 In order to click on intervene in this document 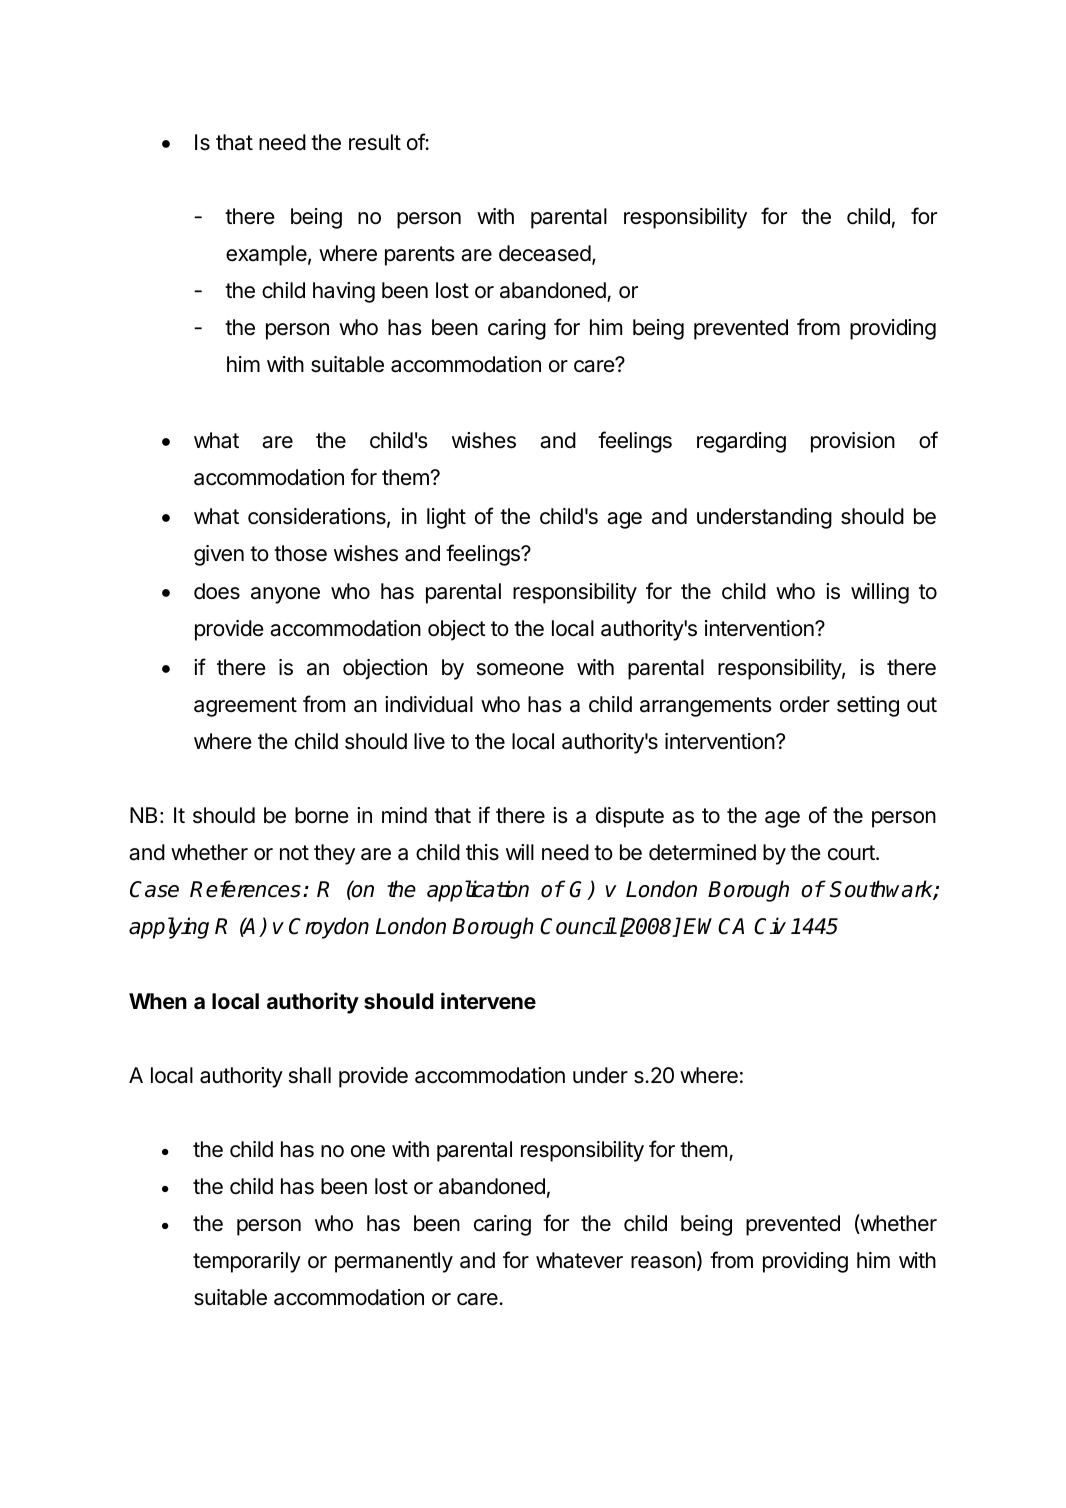, I will do `click(488, 1000)`.
